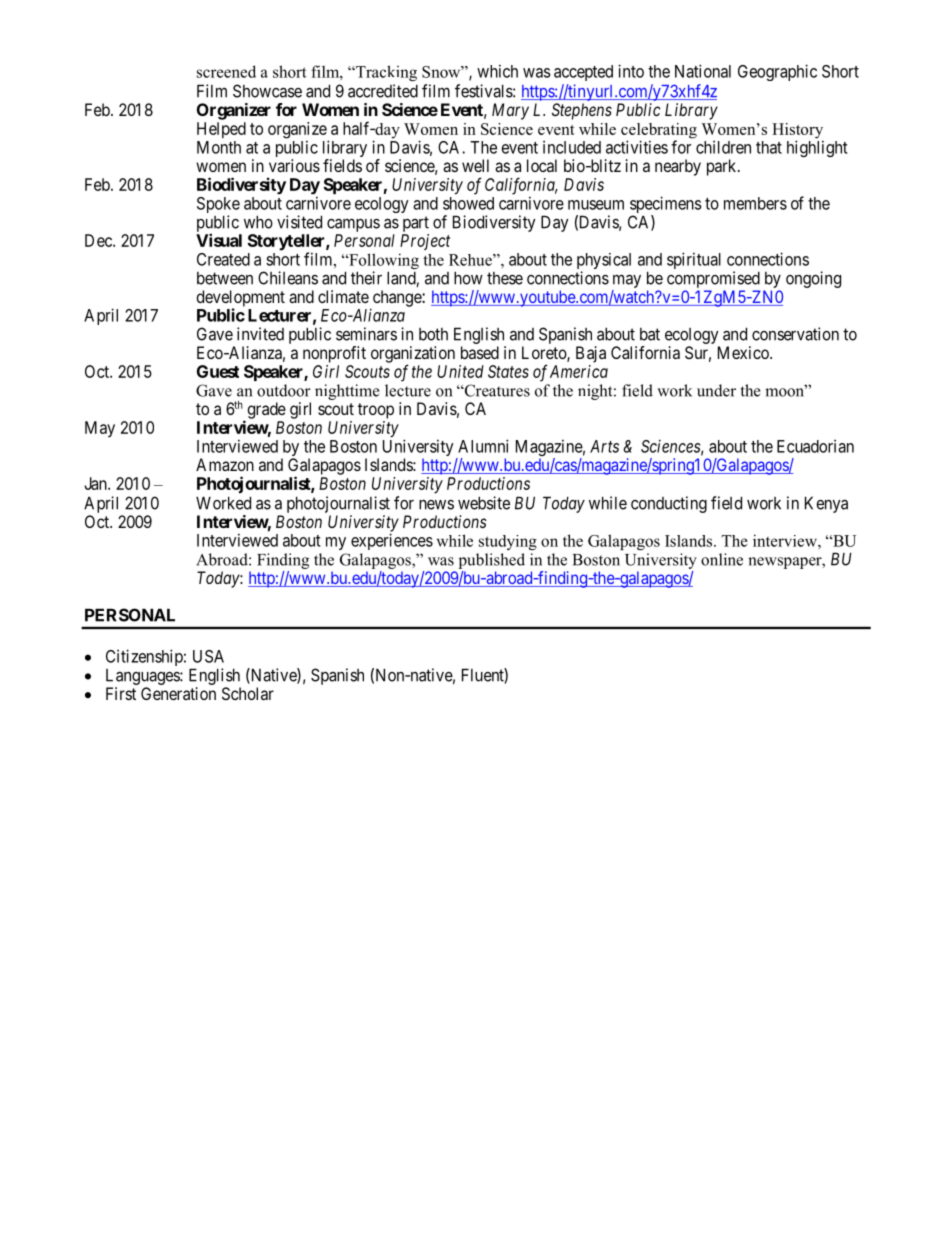 The width and height of the document is (952, 1233). Describe the element at coordinates (143, 678) in the document. I see `Languages` at that location.
